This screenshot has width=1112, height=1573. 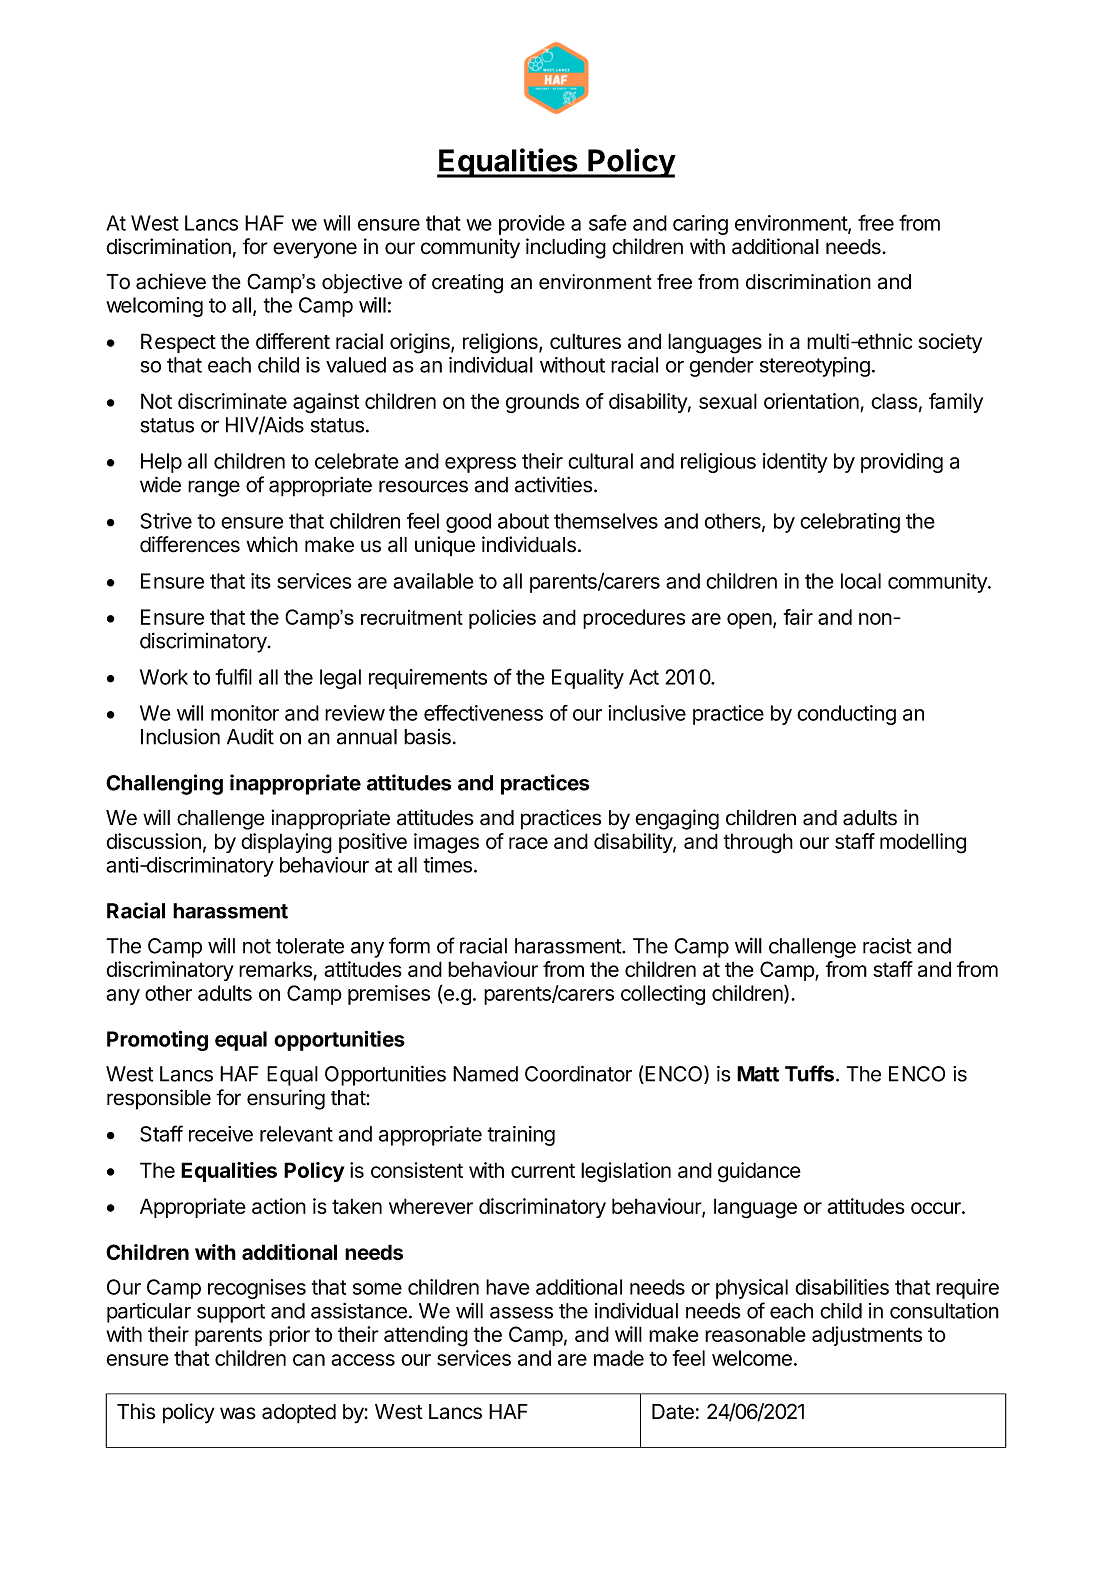 What do you see at coordinates (619, 1358) in the screenshot?
I see `made` at bounding box center [619, 1358].
